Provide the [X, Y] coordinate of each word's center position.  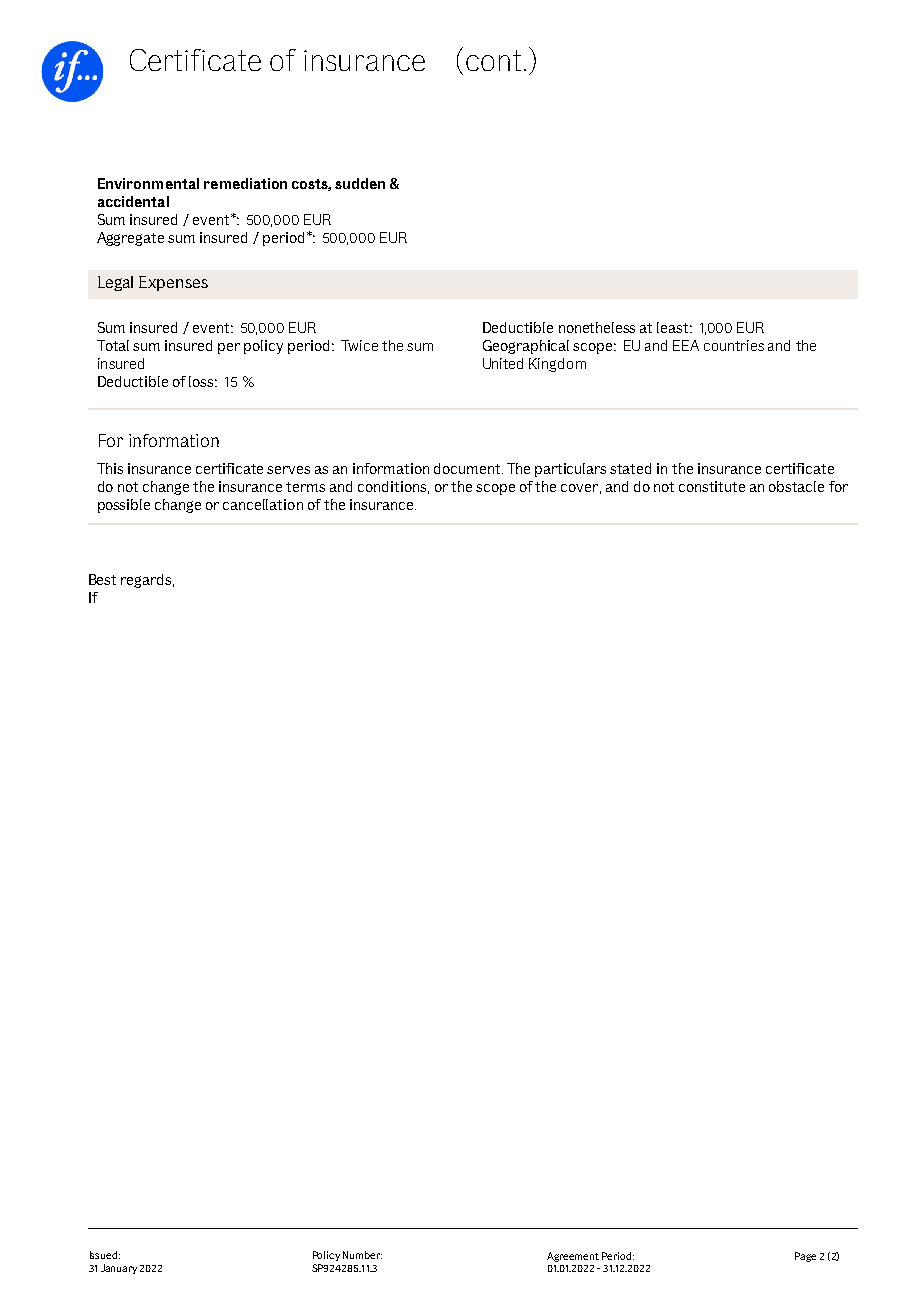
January [119, 1269]
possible [124, 506]
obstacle [796, 486]
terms [305, 487]
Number [362, 1255]
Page [805, 1257]
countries [734, 345]
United [503, 363]
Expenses [173, 283]
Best [102, 579]
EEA [686, 345]
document [468, 468]
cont [493, 60]
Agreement [573, 1257]
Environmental [148, 183]
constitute [712, 486]
